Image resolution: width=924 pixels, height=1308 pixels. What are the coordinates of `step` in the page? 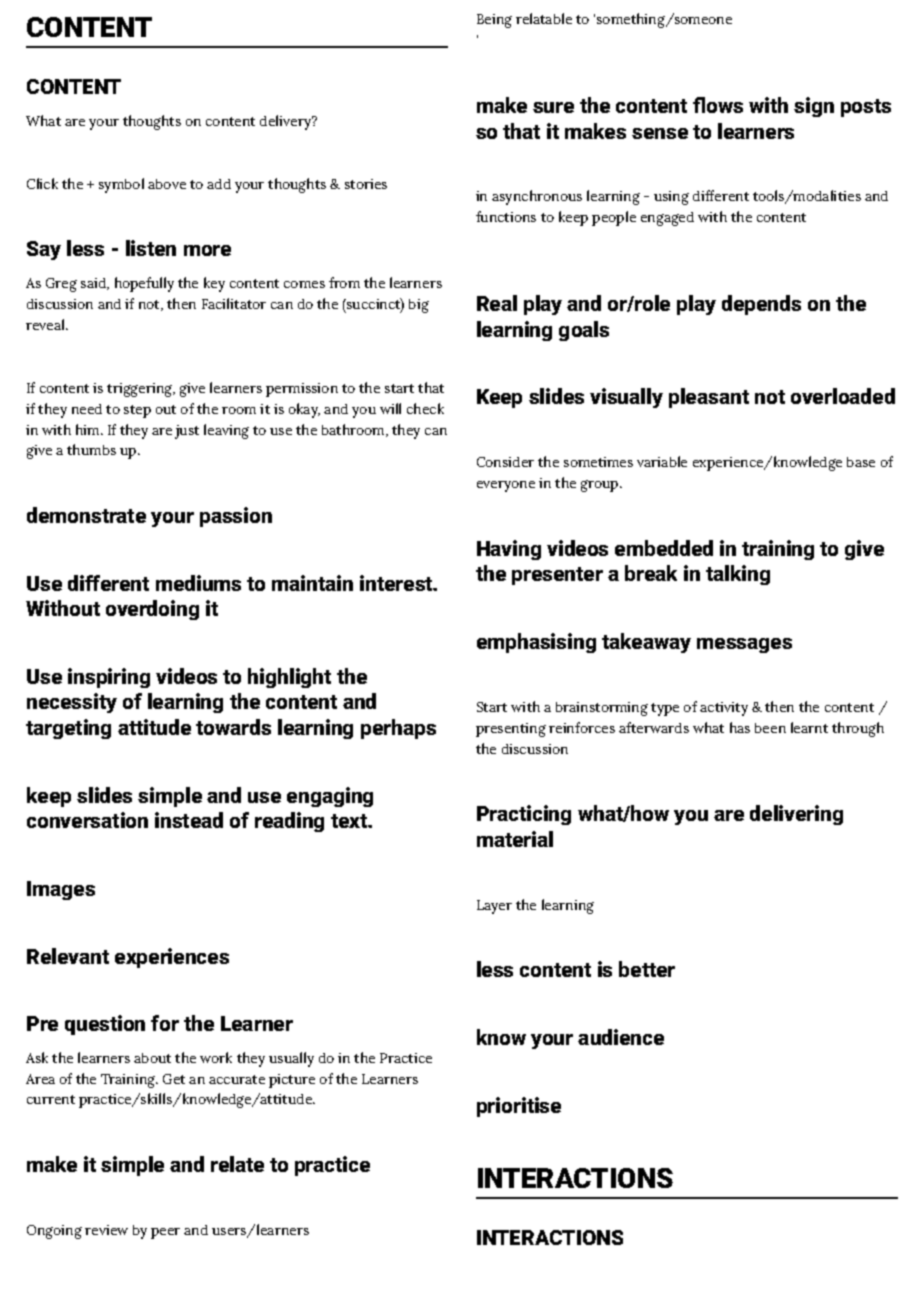 It's located at (137, 411).
